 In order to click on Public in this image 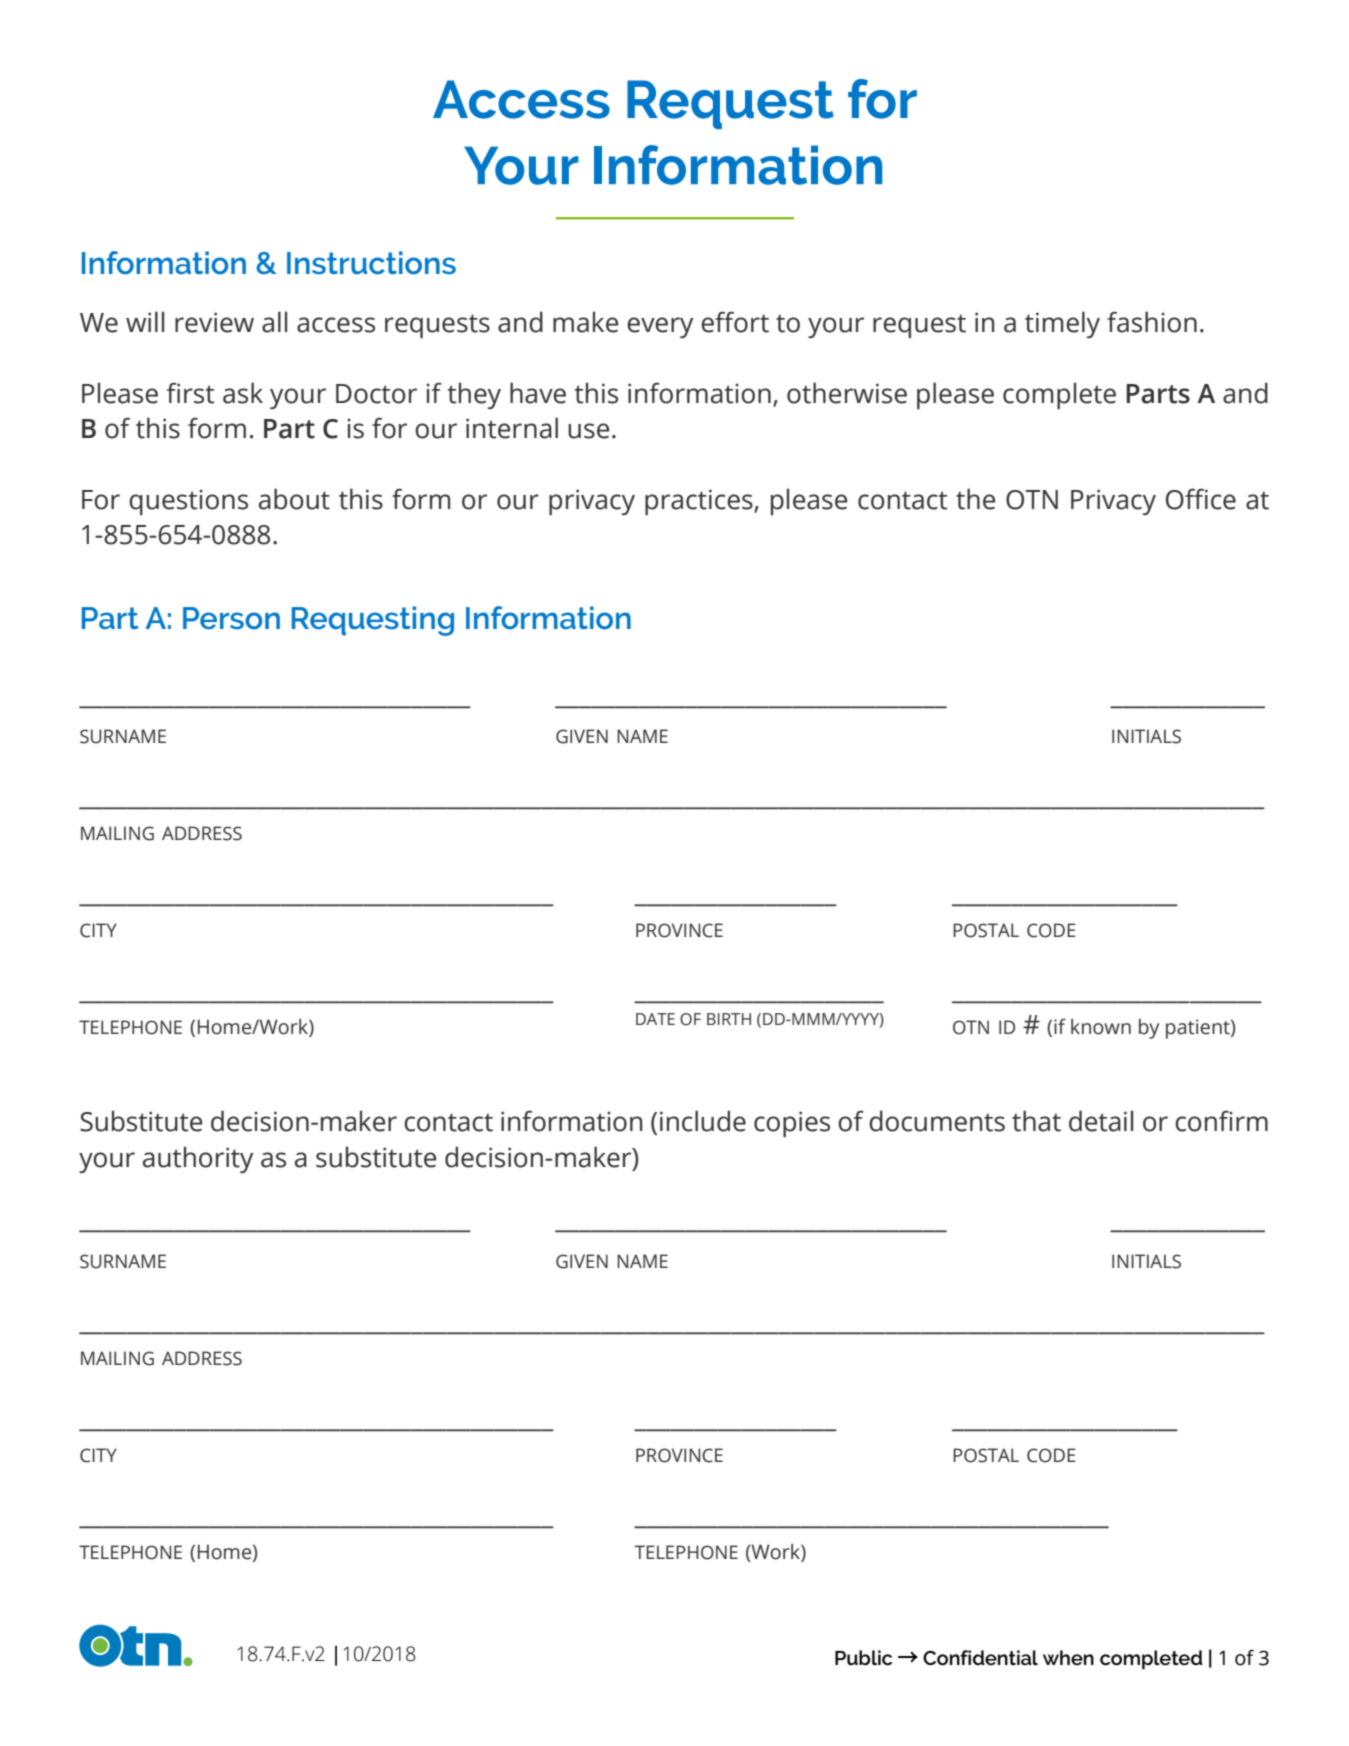, I will do `click(863, 1658)`.
